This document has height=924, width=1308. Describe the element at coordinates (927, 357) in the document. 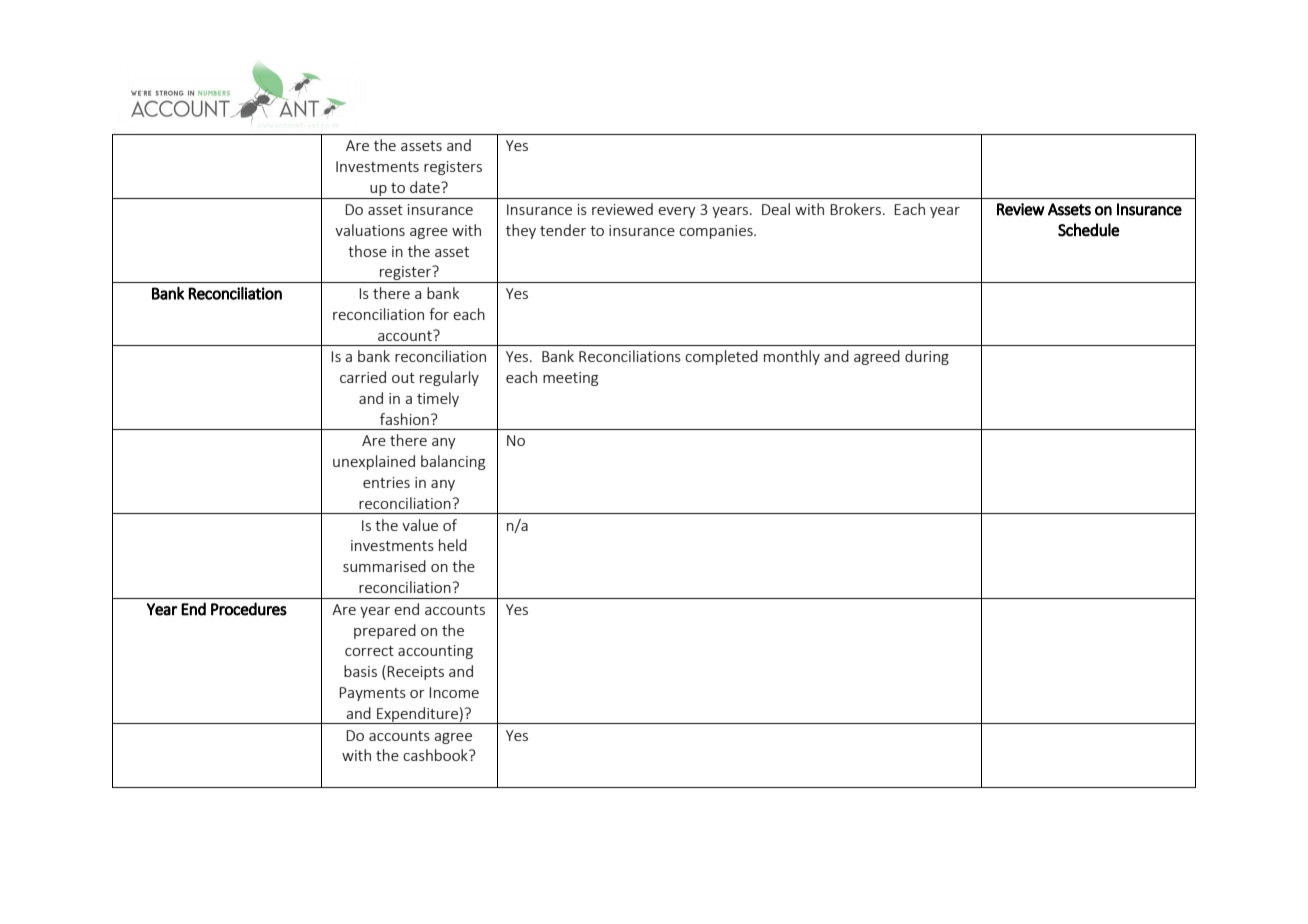

I see `during` at that location.
